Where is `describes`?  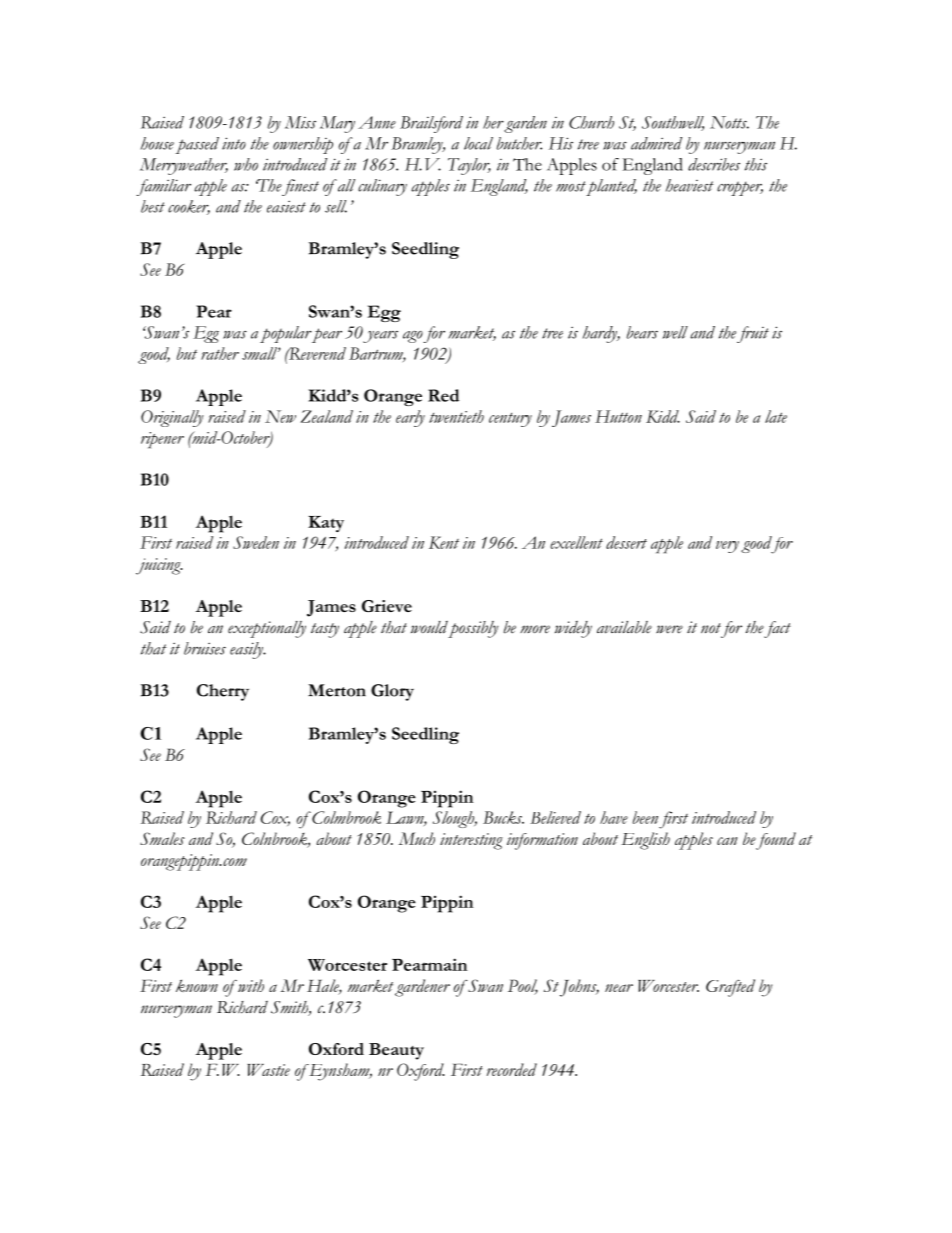
describes is located at coordinates (714, 164).
